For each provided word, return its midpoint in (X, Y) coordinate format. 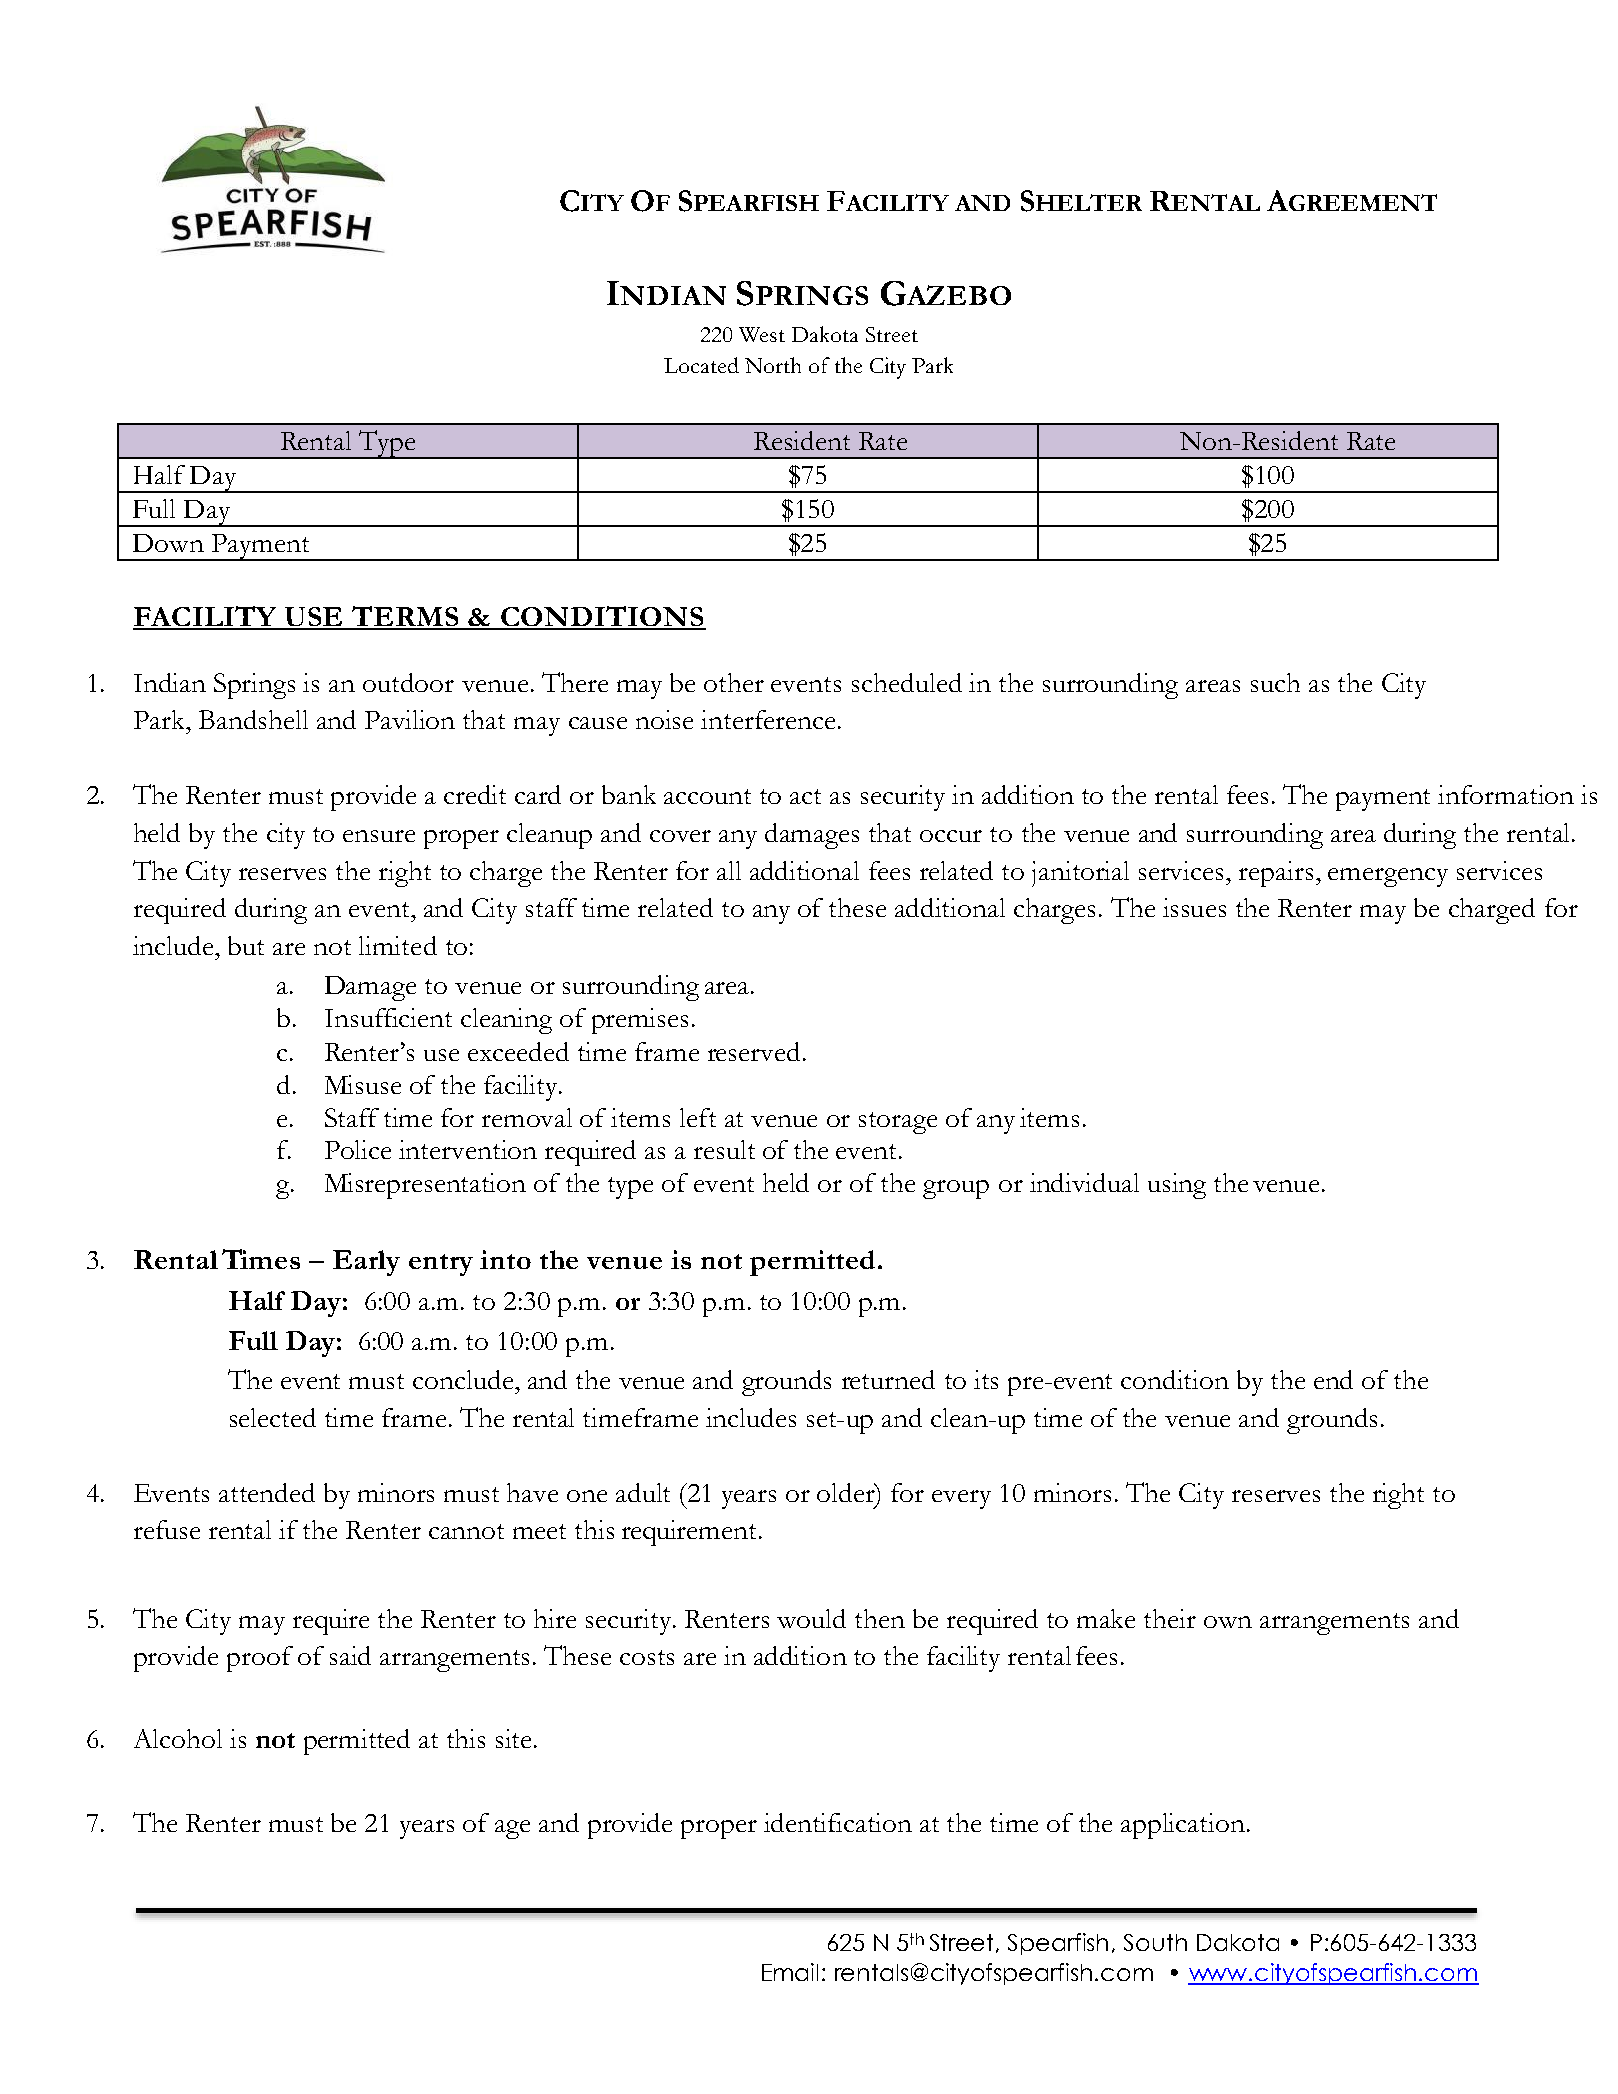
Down (168, 543)
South (1155, 1942)
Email (790, 1972)
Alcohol (178, 1738)
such (1275, 682)
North (773, 365)
